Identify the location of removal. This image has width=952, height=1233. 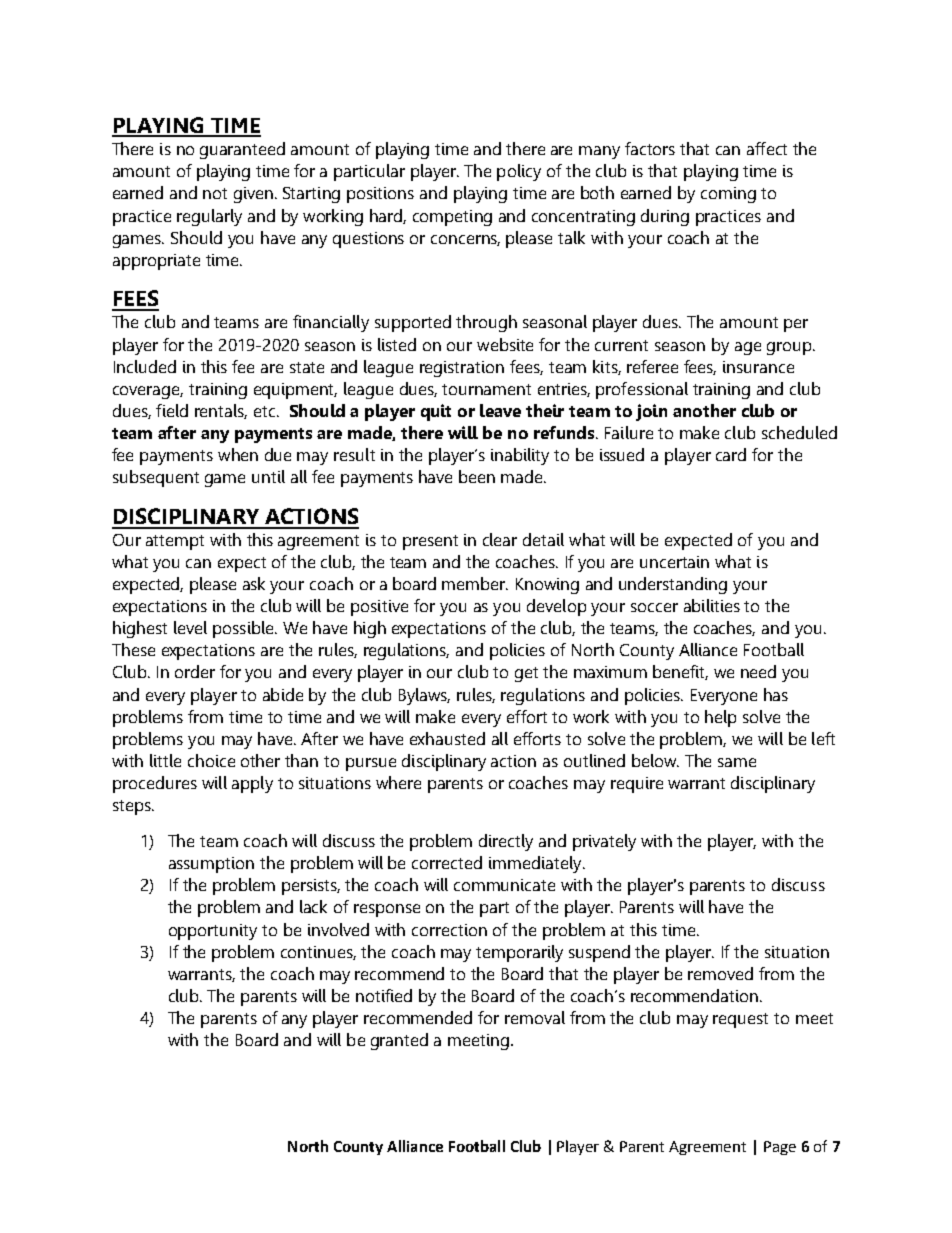
(535, 1017).
